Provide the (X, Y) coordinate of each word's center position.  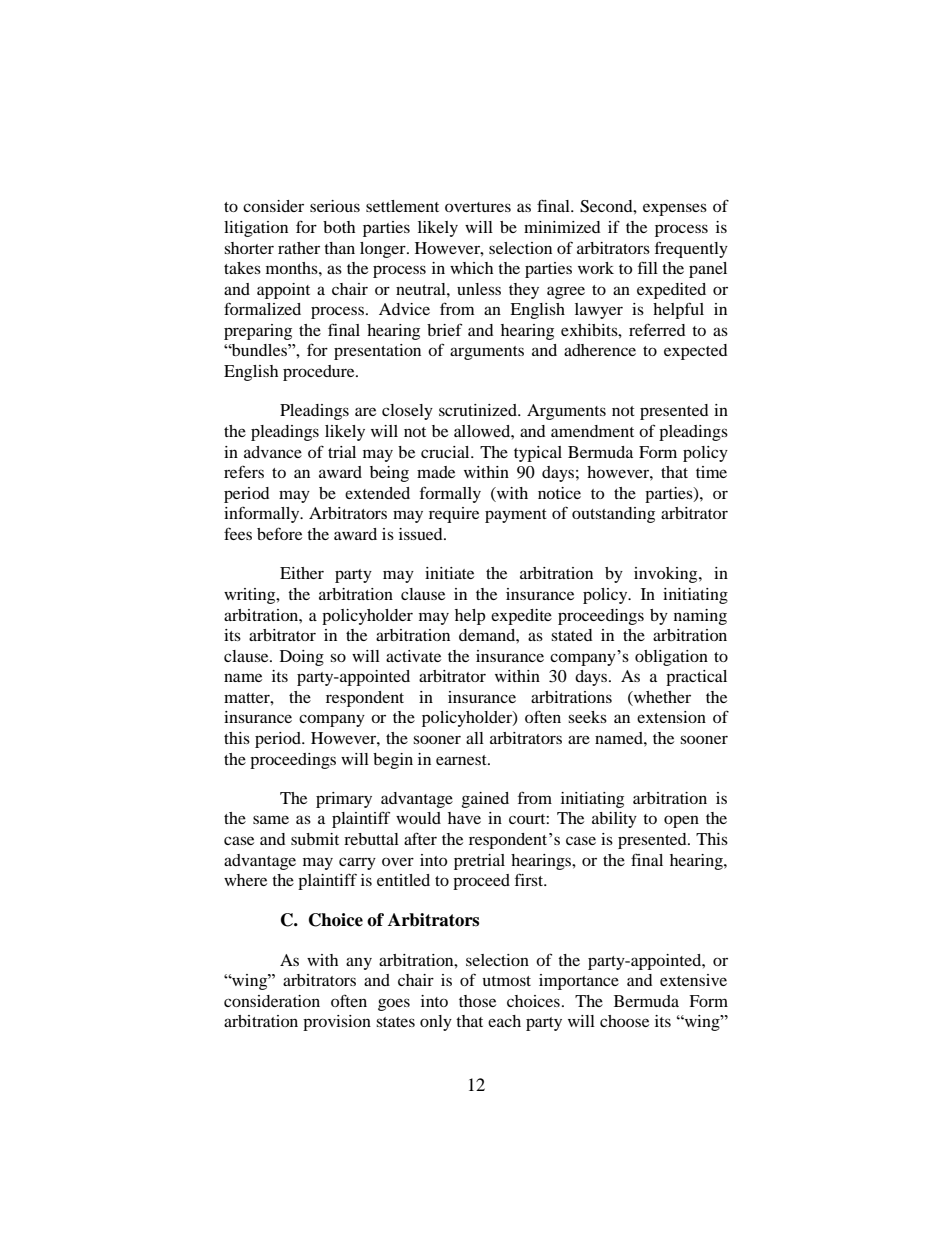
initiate (449, 573)
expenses (675, 209)
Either (302, 573)
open (681, 821)
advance (273, 452)
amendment (592, 431)
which (471, 268)
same (271, 819)
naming (700, 617)
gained (485, 800)
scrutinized (479, 410)
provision (337, 1023)
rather (299, 248)
